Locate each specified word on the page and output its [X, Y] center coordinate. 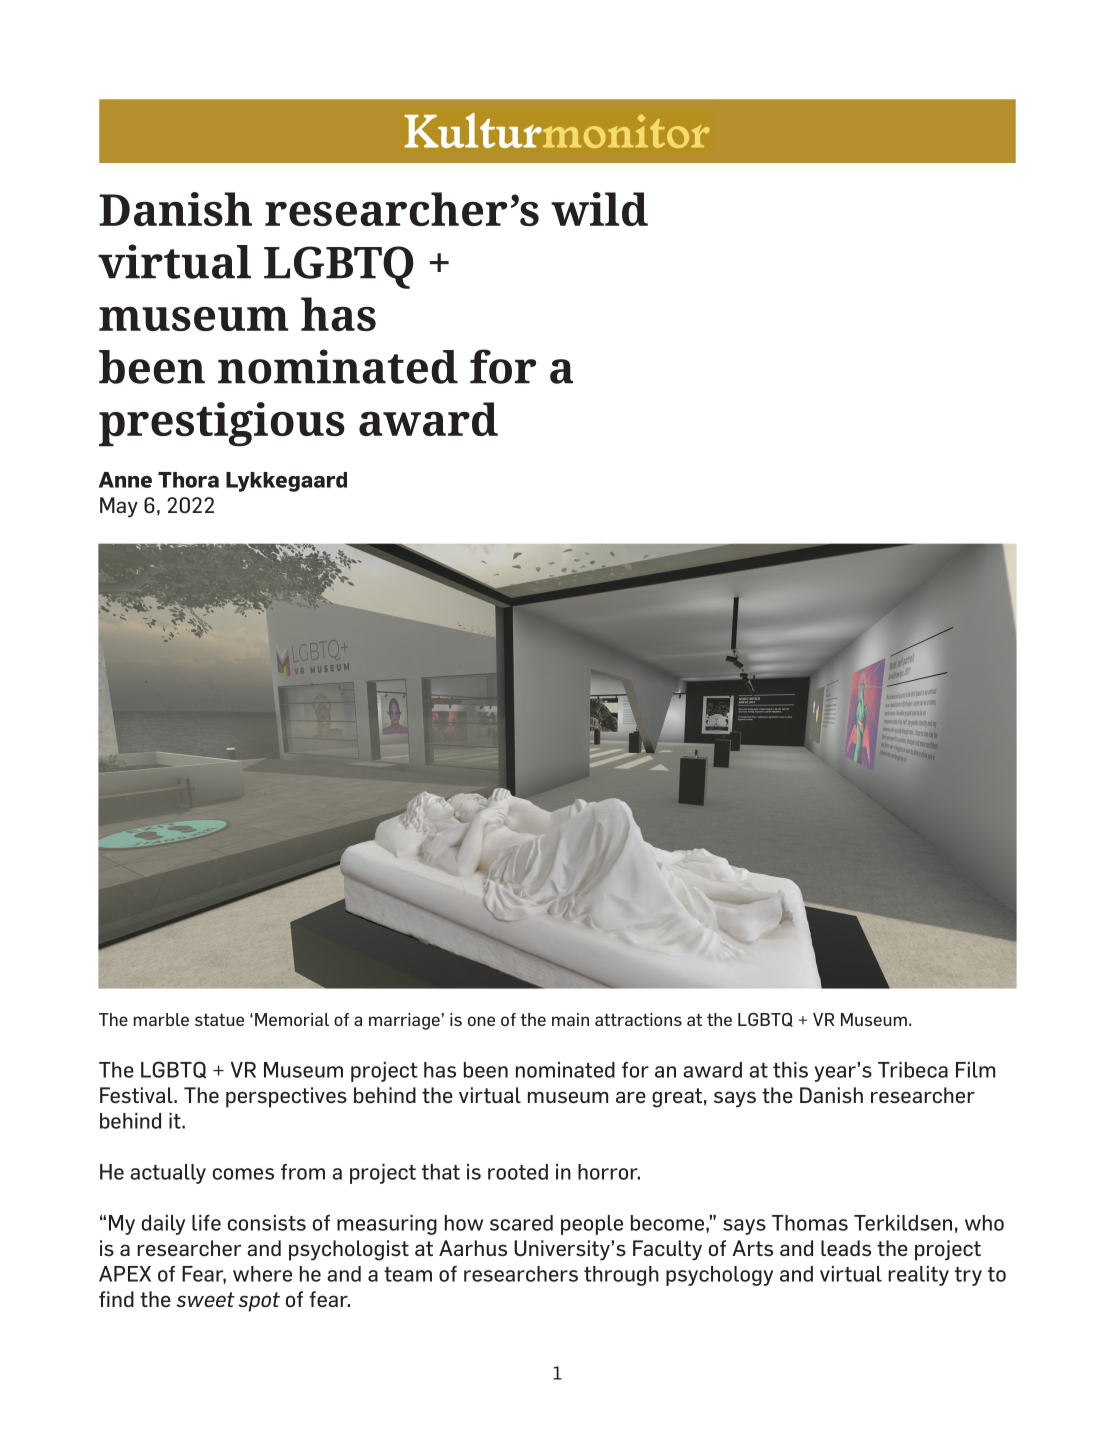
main [570, 1019]
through [621, 1276]
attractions [638, 1019]
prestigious [222, 424]
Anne [125, 480]
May [119, 507]
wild [599, 209]
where [262, 1274]
